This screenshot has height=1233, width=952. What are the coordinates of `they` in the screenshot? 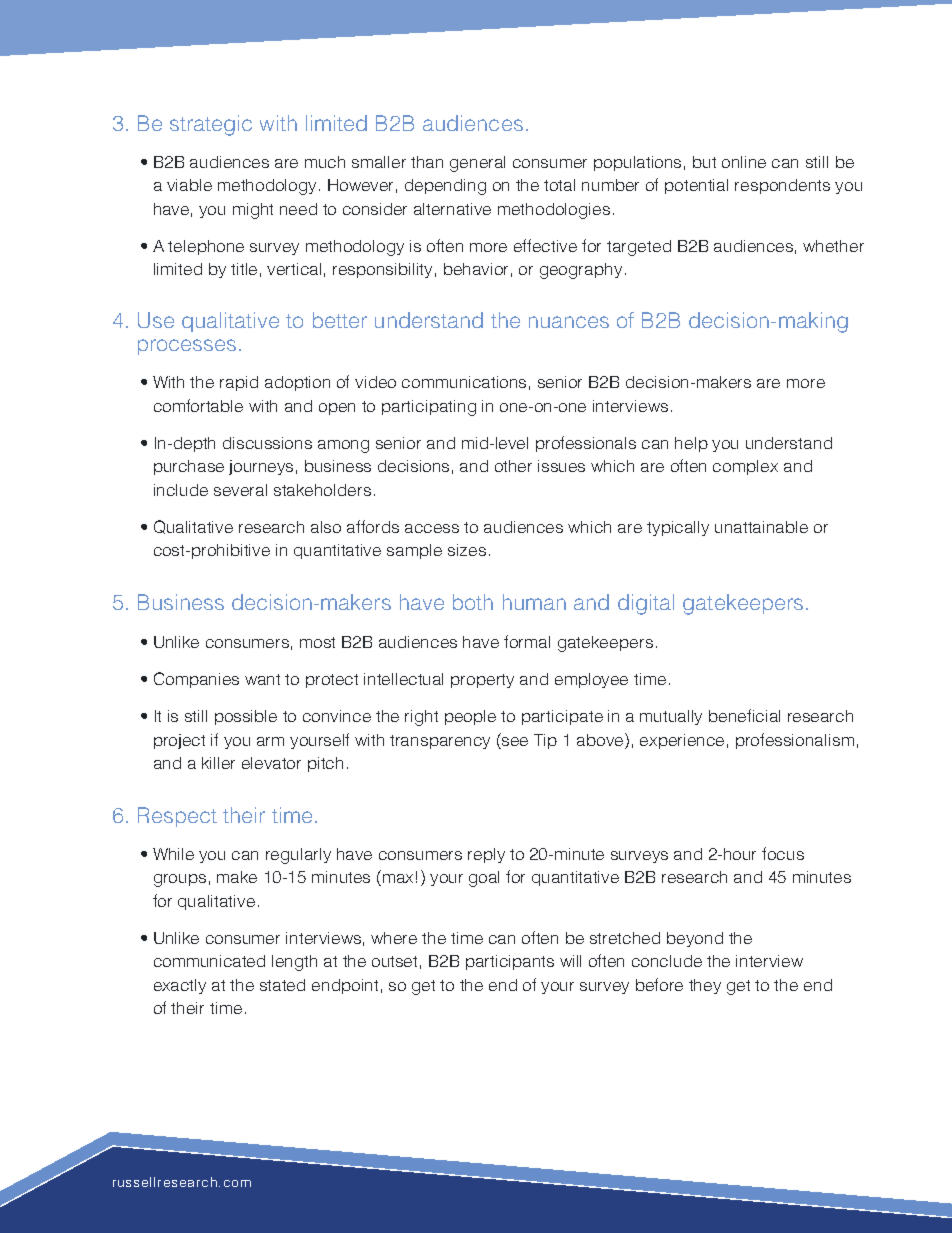 It's located at (705, 986).
